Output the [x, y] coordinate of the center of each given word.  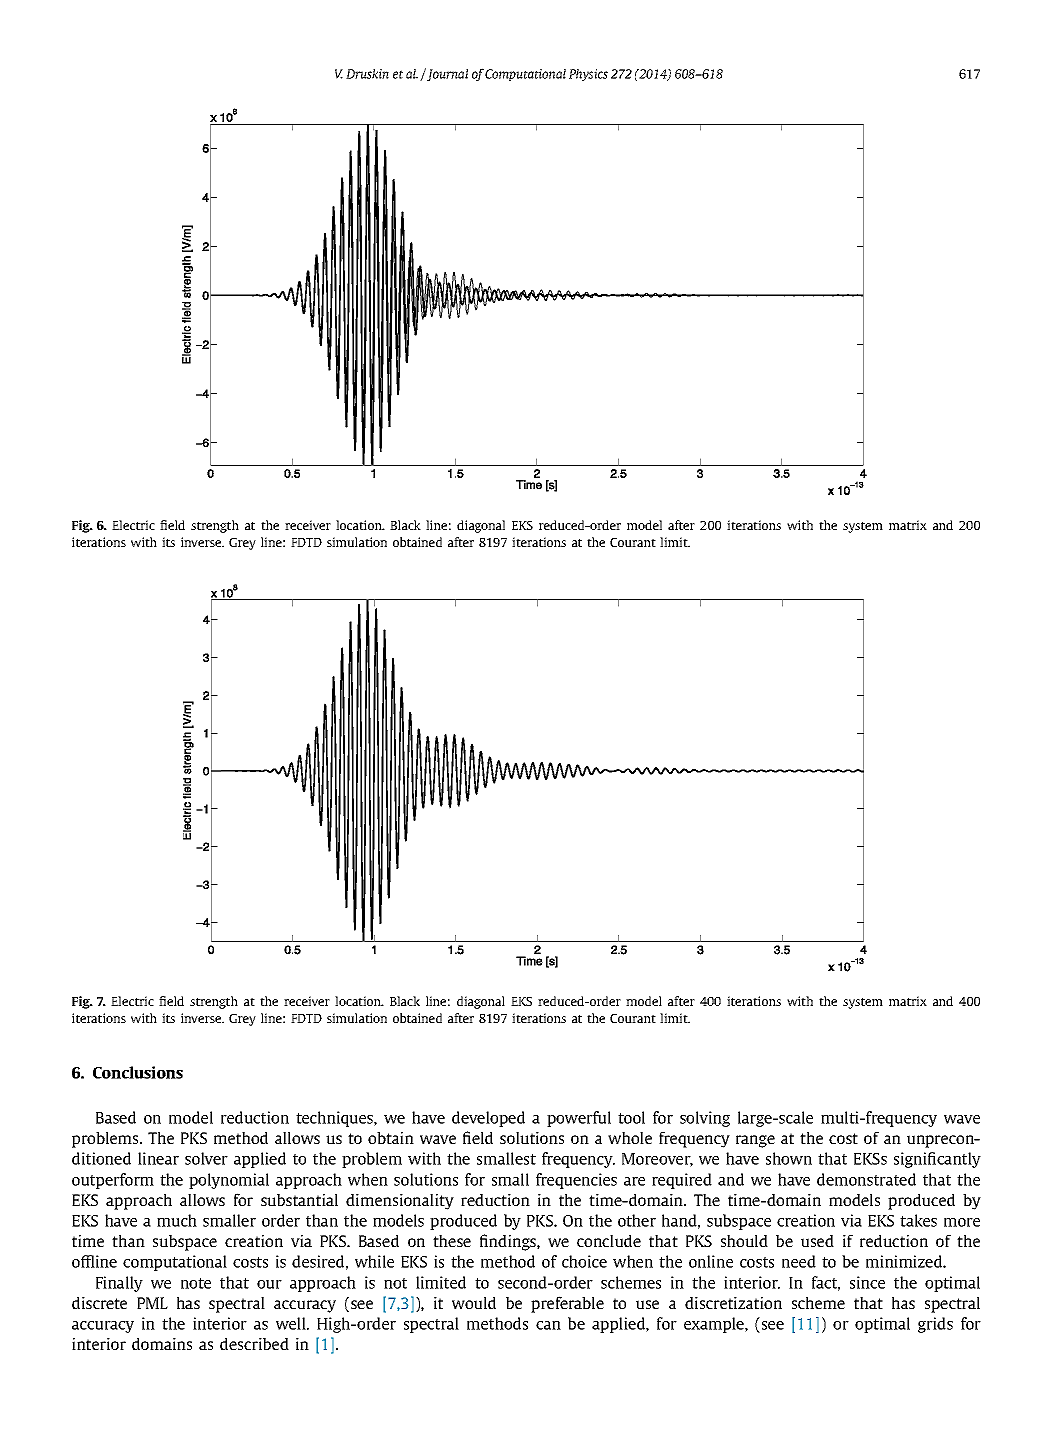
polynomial [229, 1181]
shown [789, 1158]
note [196, 1283]
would [474, 1303]
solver [206, 1158]
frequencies [576, 1181]
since [867, 1282]
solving [705, 1119]
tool [631, 1117]
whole [630, 1138]
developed [488, 1119]
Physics [588, 75]
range [755, 1141]
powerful [579, 1119]
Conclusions [138, 1072]
